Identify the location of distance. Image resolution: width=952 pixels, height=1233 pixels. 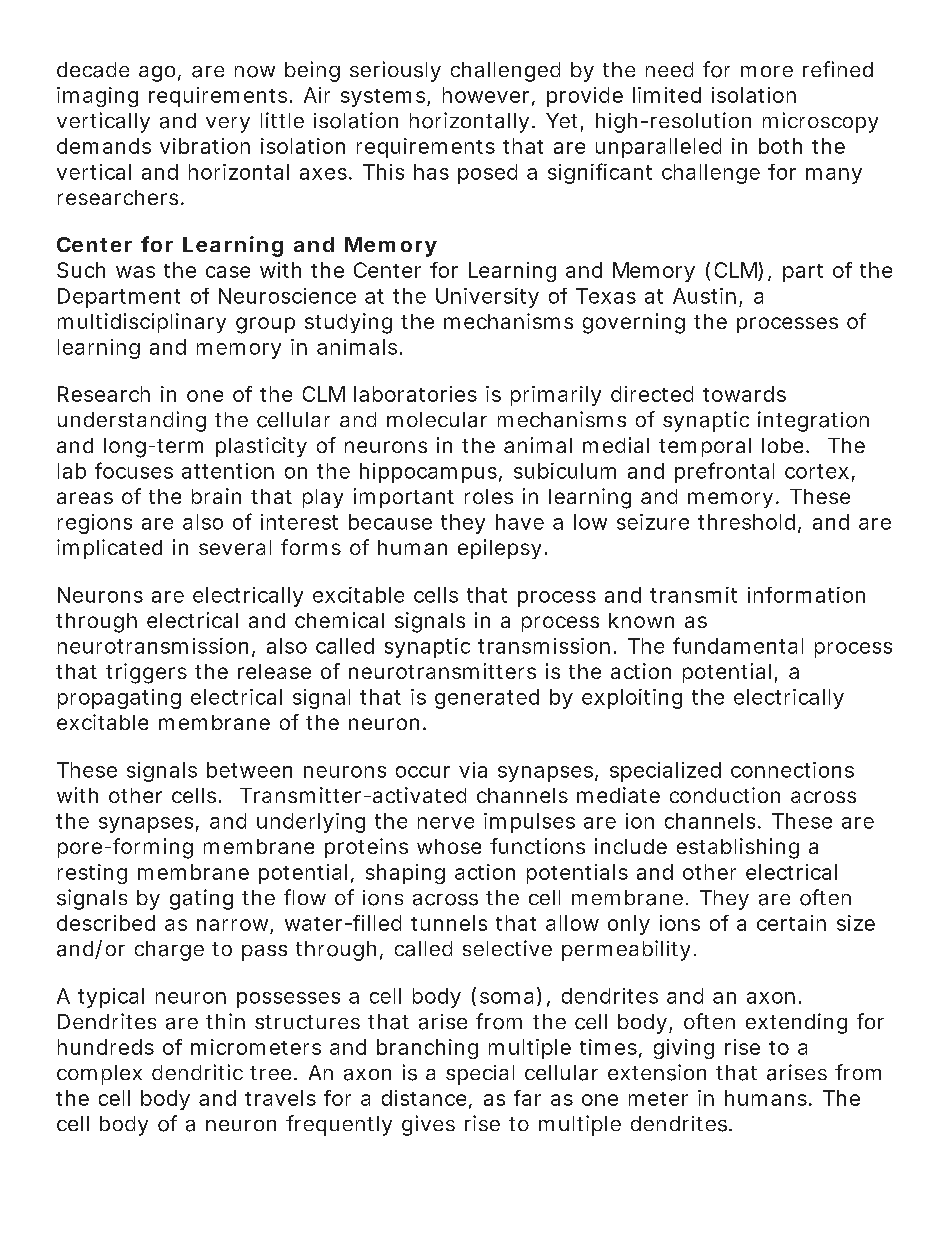
(427, 1099).
